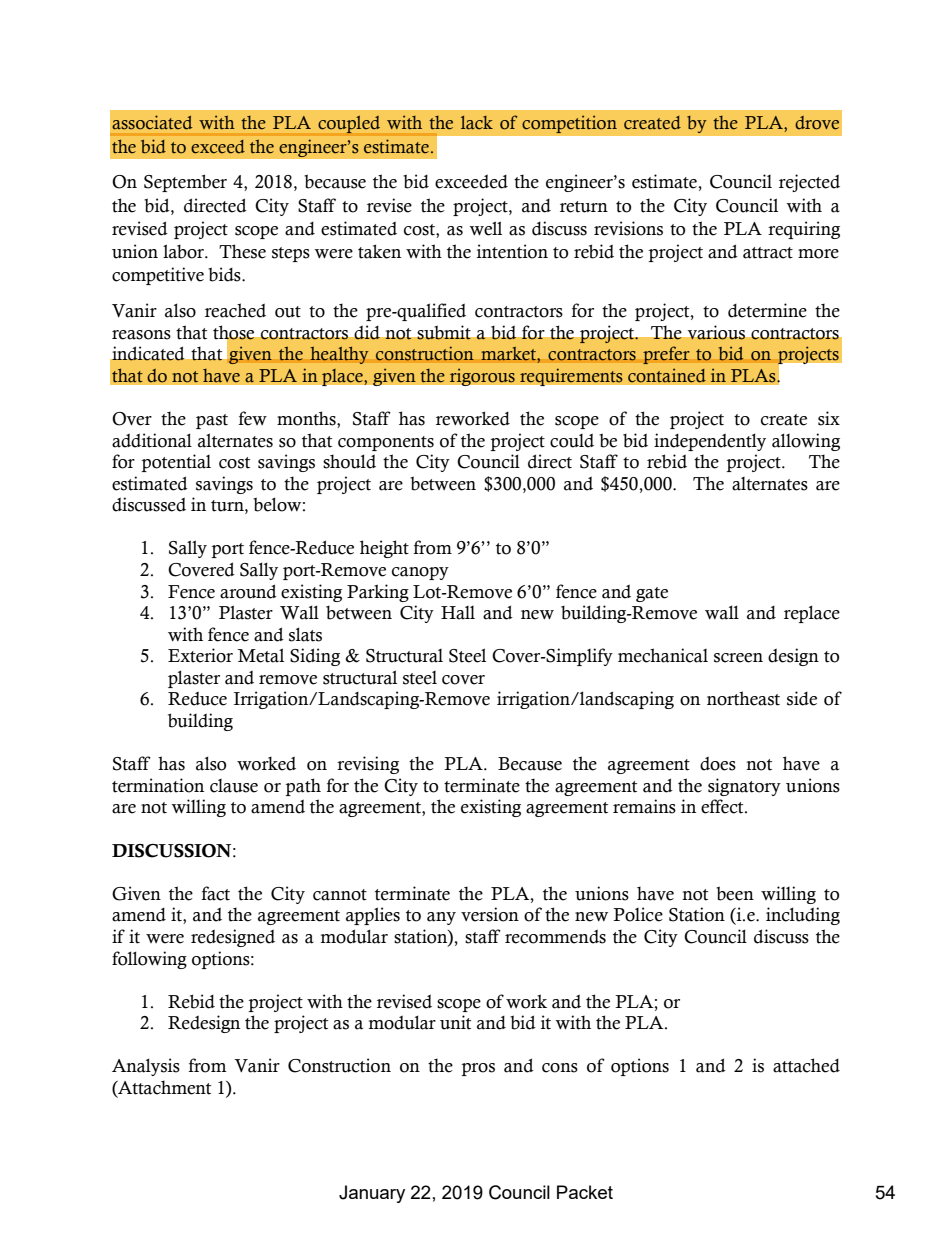 Image resolution: width=952 pixels, height=1233 pixels. Describe the element at coordinates (185, 183) in the screenshot. I see `September` at that location.
